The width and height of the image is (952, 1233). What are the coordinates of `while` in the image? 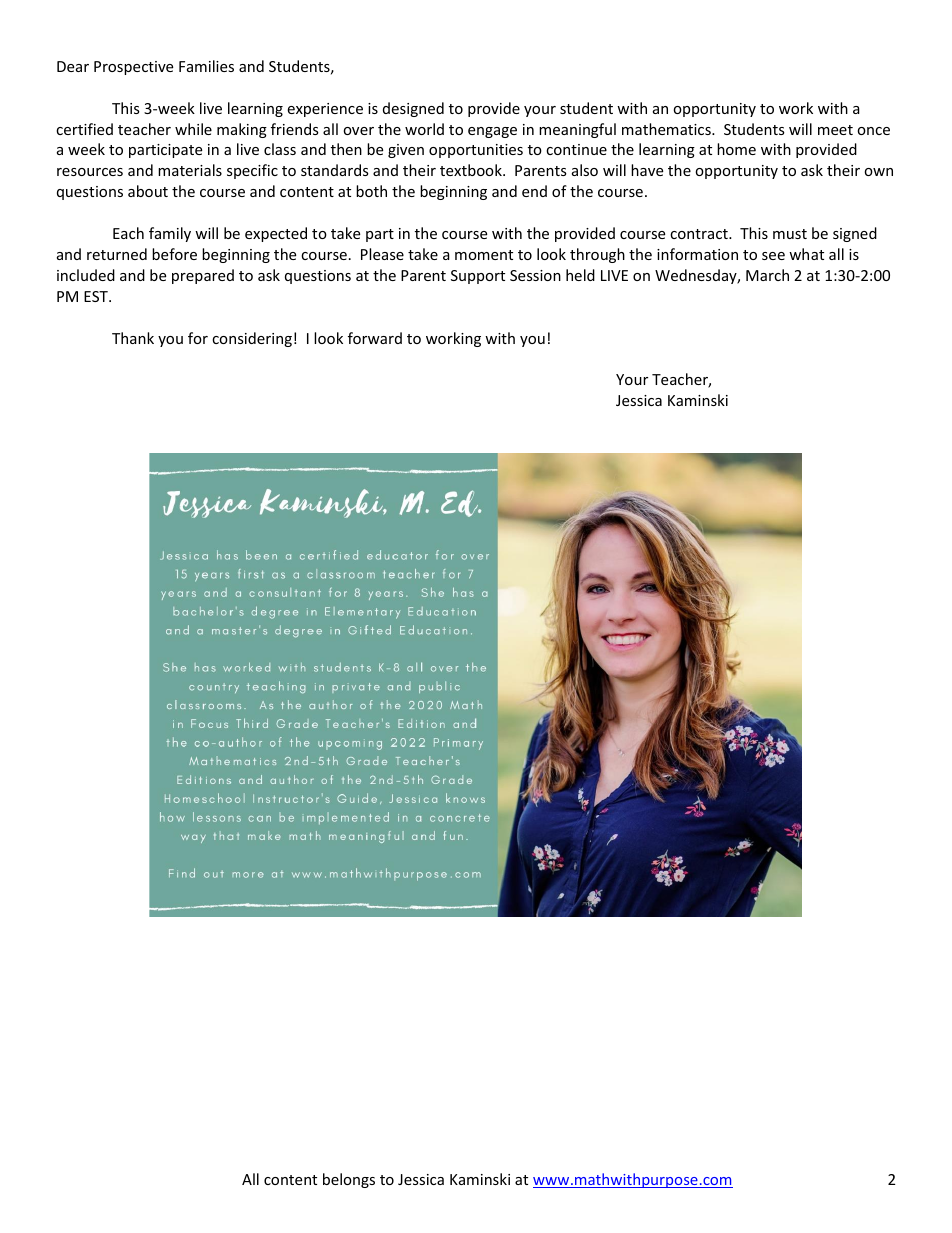 It's located at (193, 129).
